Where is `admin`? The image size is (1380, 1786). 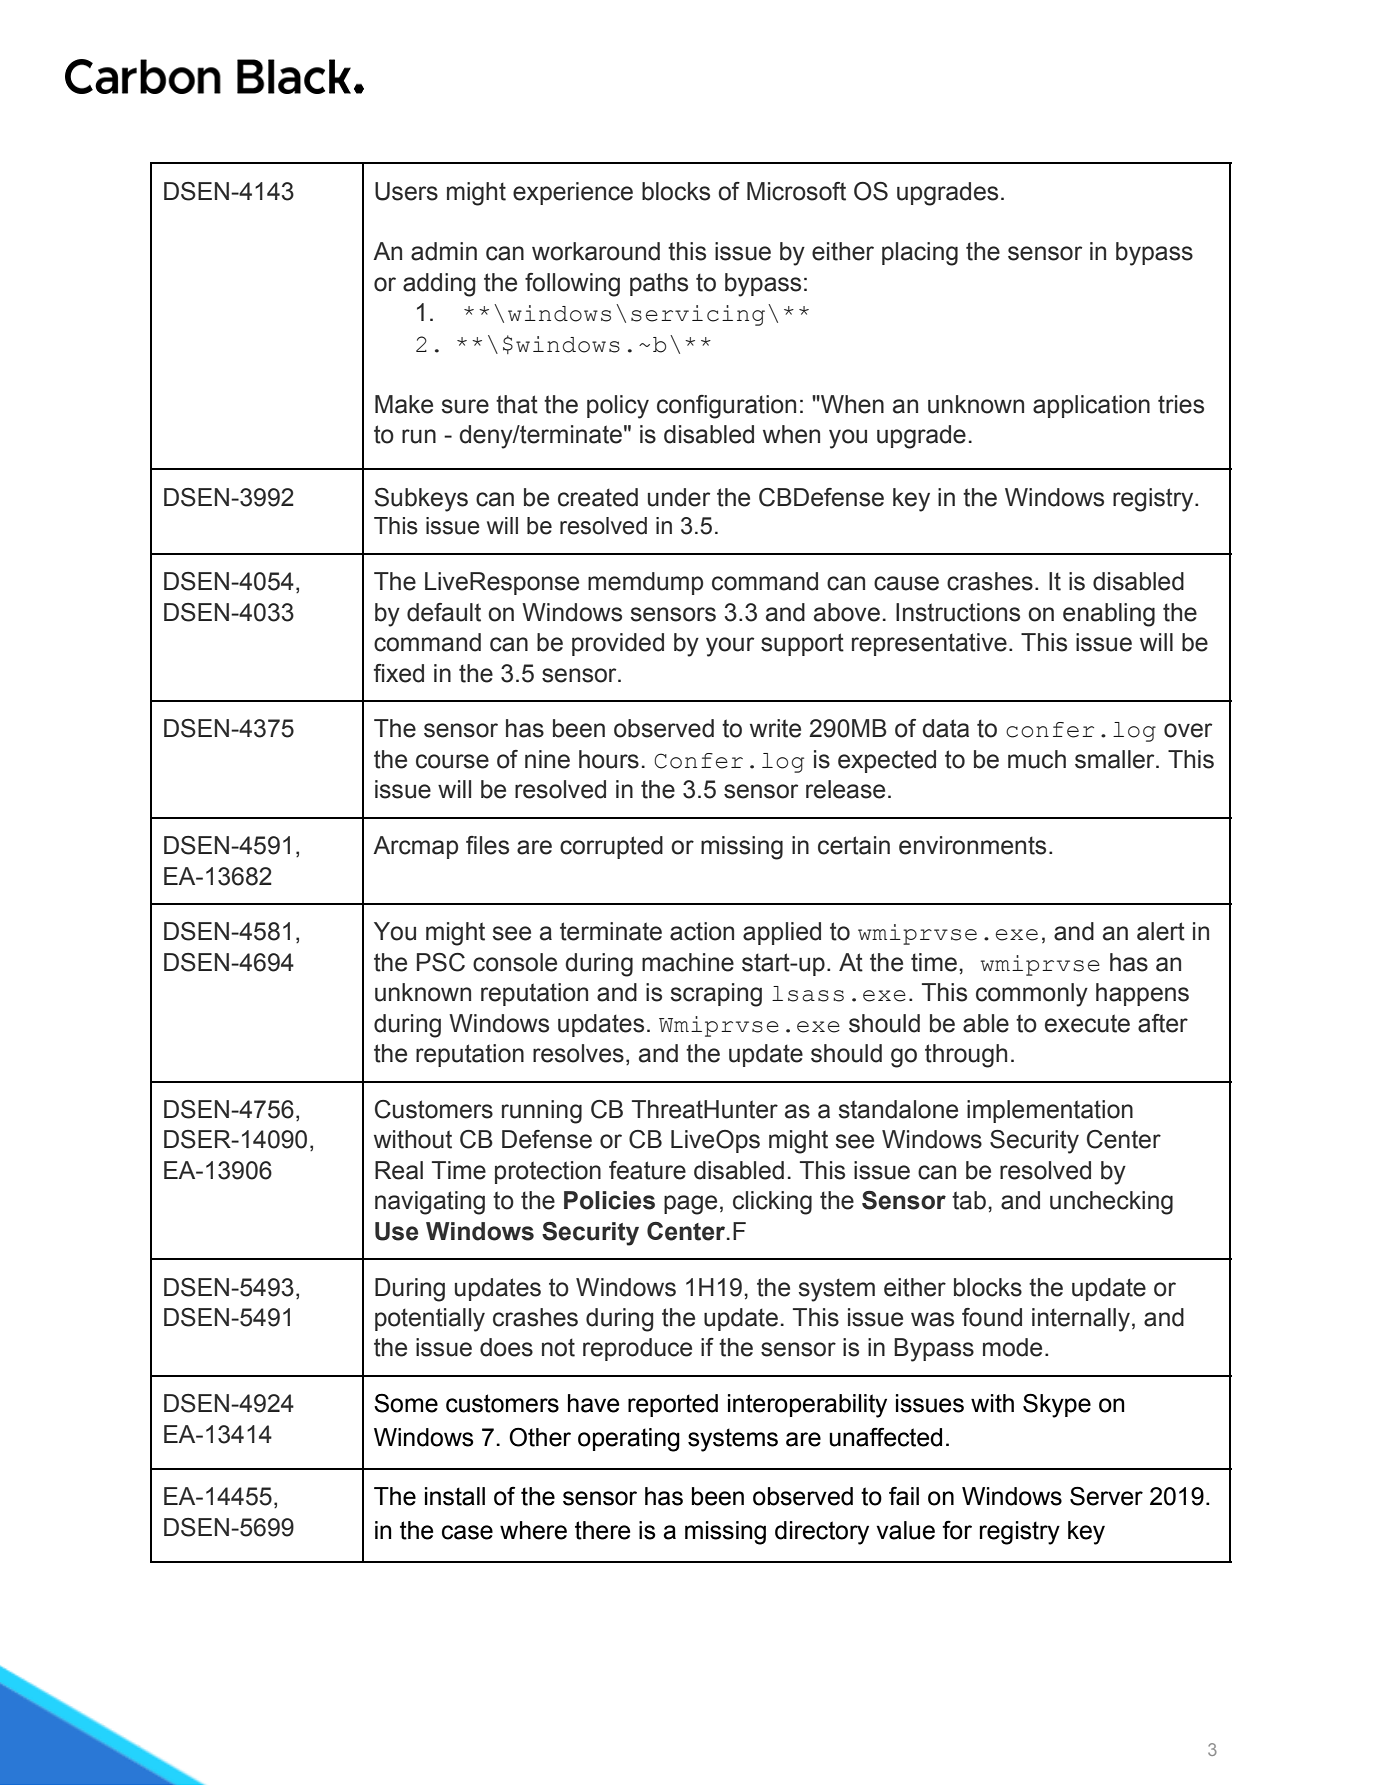 admin is located at coordinates (444, 251).
